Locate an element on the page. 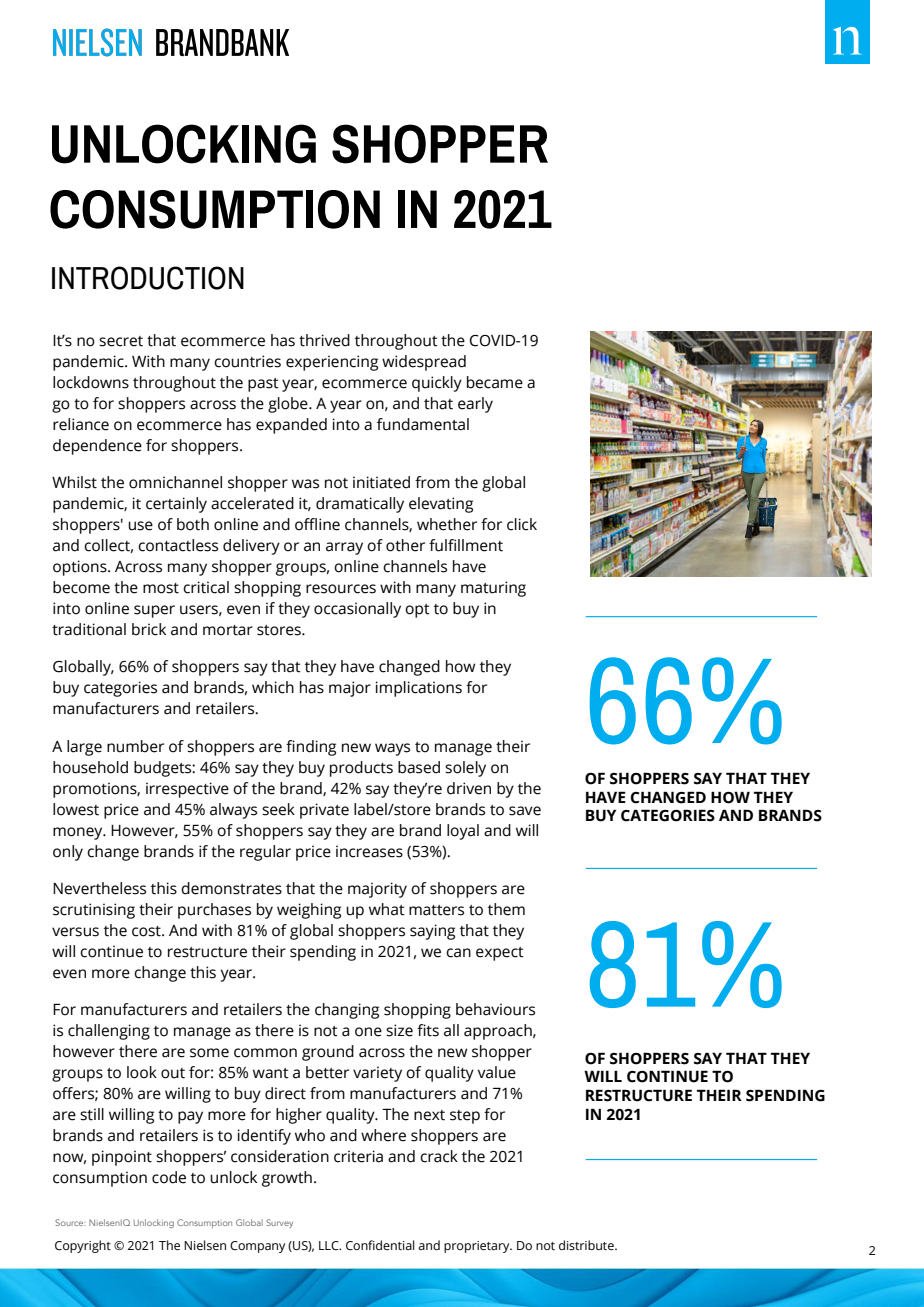 This document has width=924, height=1307. products is located at coordinates (361, 769).
